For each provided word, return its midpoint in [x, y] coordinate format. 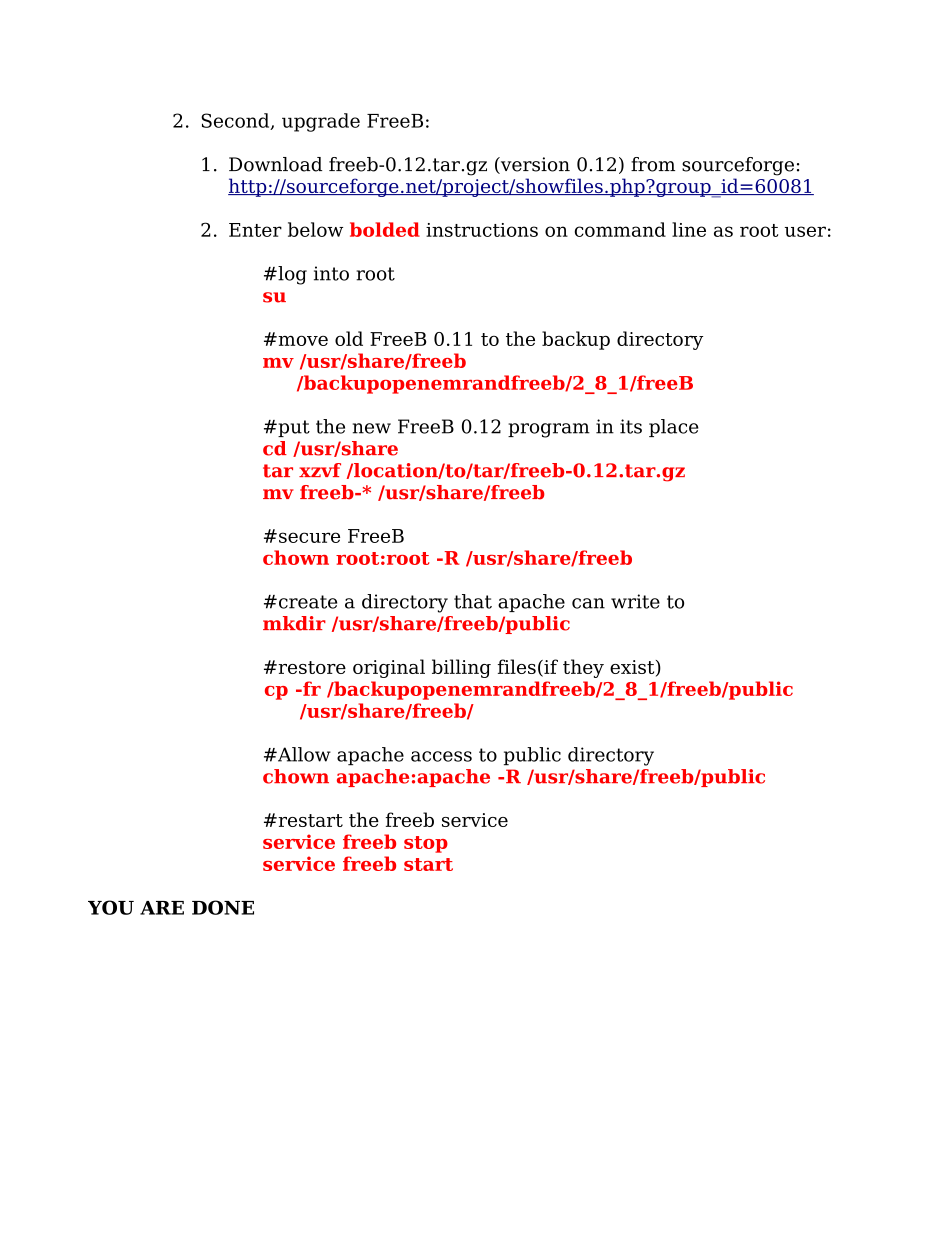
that [473, 601]
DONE [223, 907]
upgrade [321, 122]
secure [309, 537]
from [653, 164]
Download [275, 164]
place [674, 428]
